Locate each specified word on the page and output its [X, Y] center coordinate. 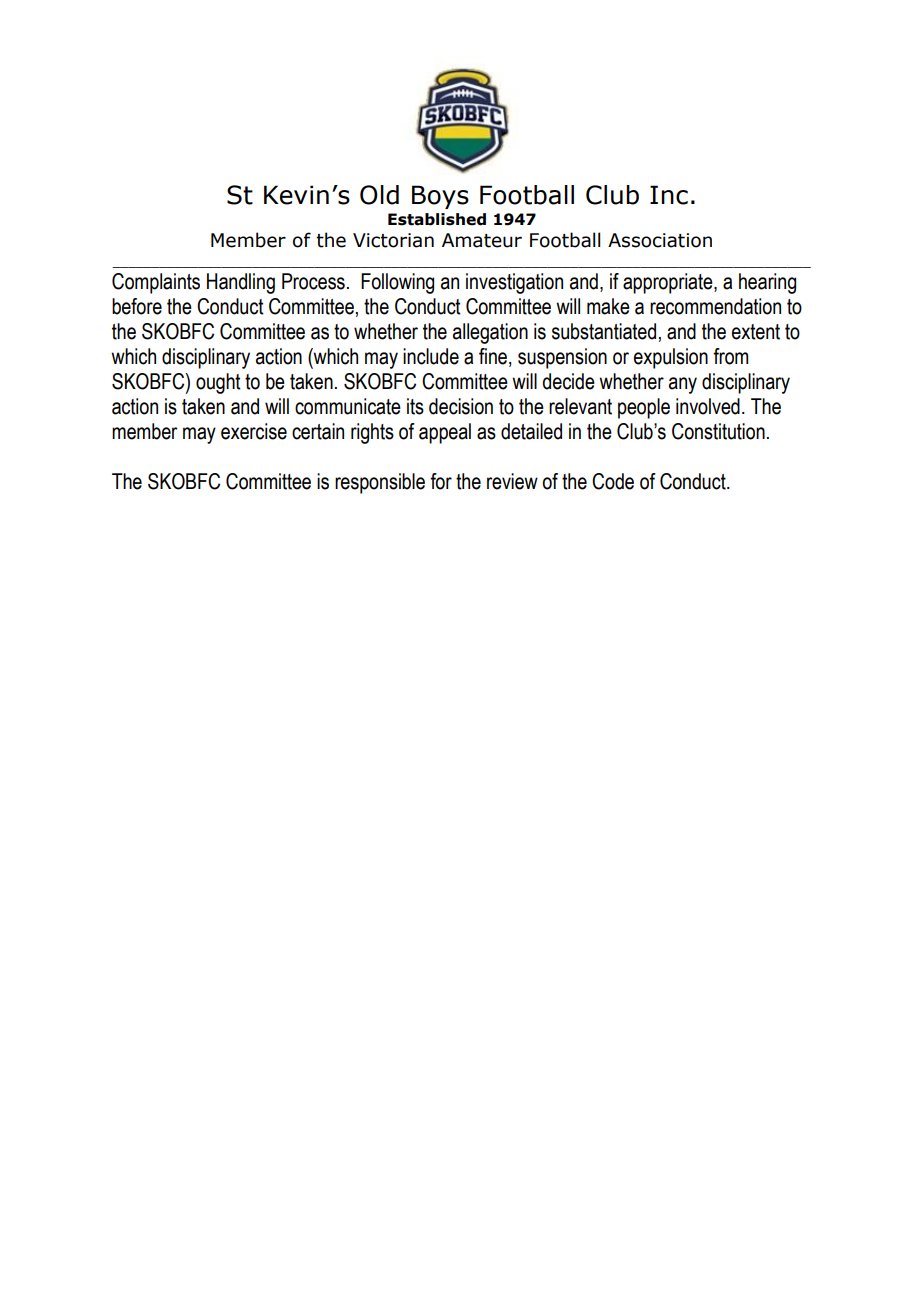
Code [613, 481]
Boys [440, 197]
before [137, 306]
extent [756, 332]
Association [660, 240]
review [512, 481]
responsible [380, 483]
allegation [490, 333]
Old [379, 195]
